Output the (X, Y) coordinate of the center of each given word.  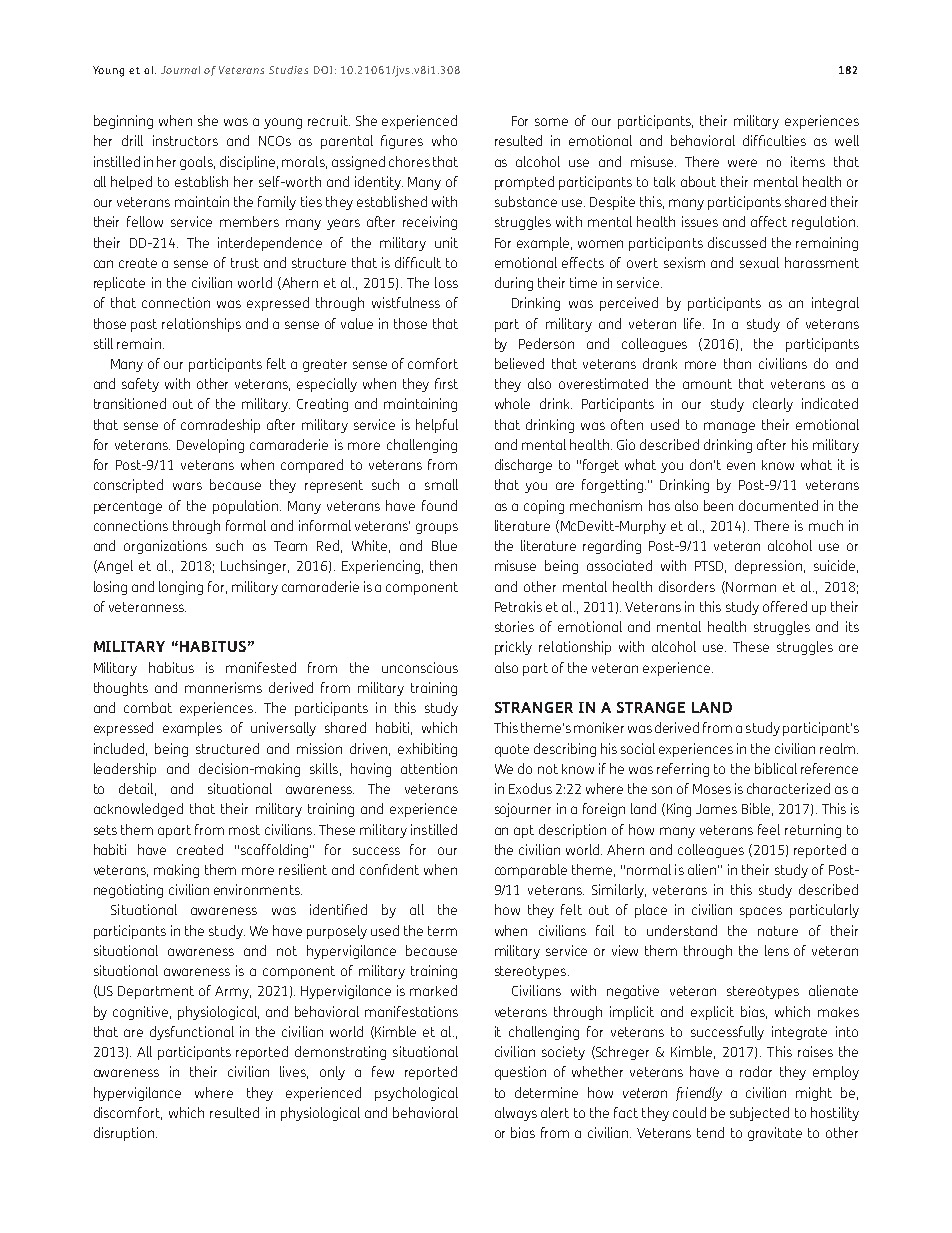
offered (785, 606)
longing (181, 588)
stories (514, 626)
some (551, 122)
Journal (180, 70)
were (742, 163)
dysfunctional (192, 1033)
